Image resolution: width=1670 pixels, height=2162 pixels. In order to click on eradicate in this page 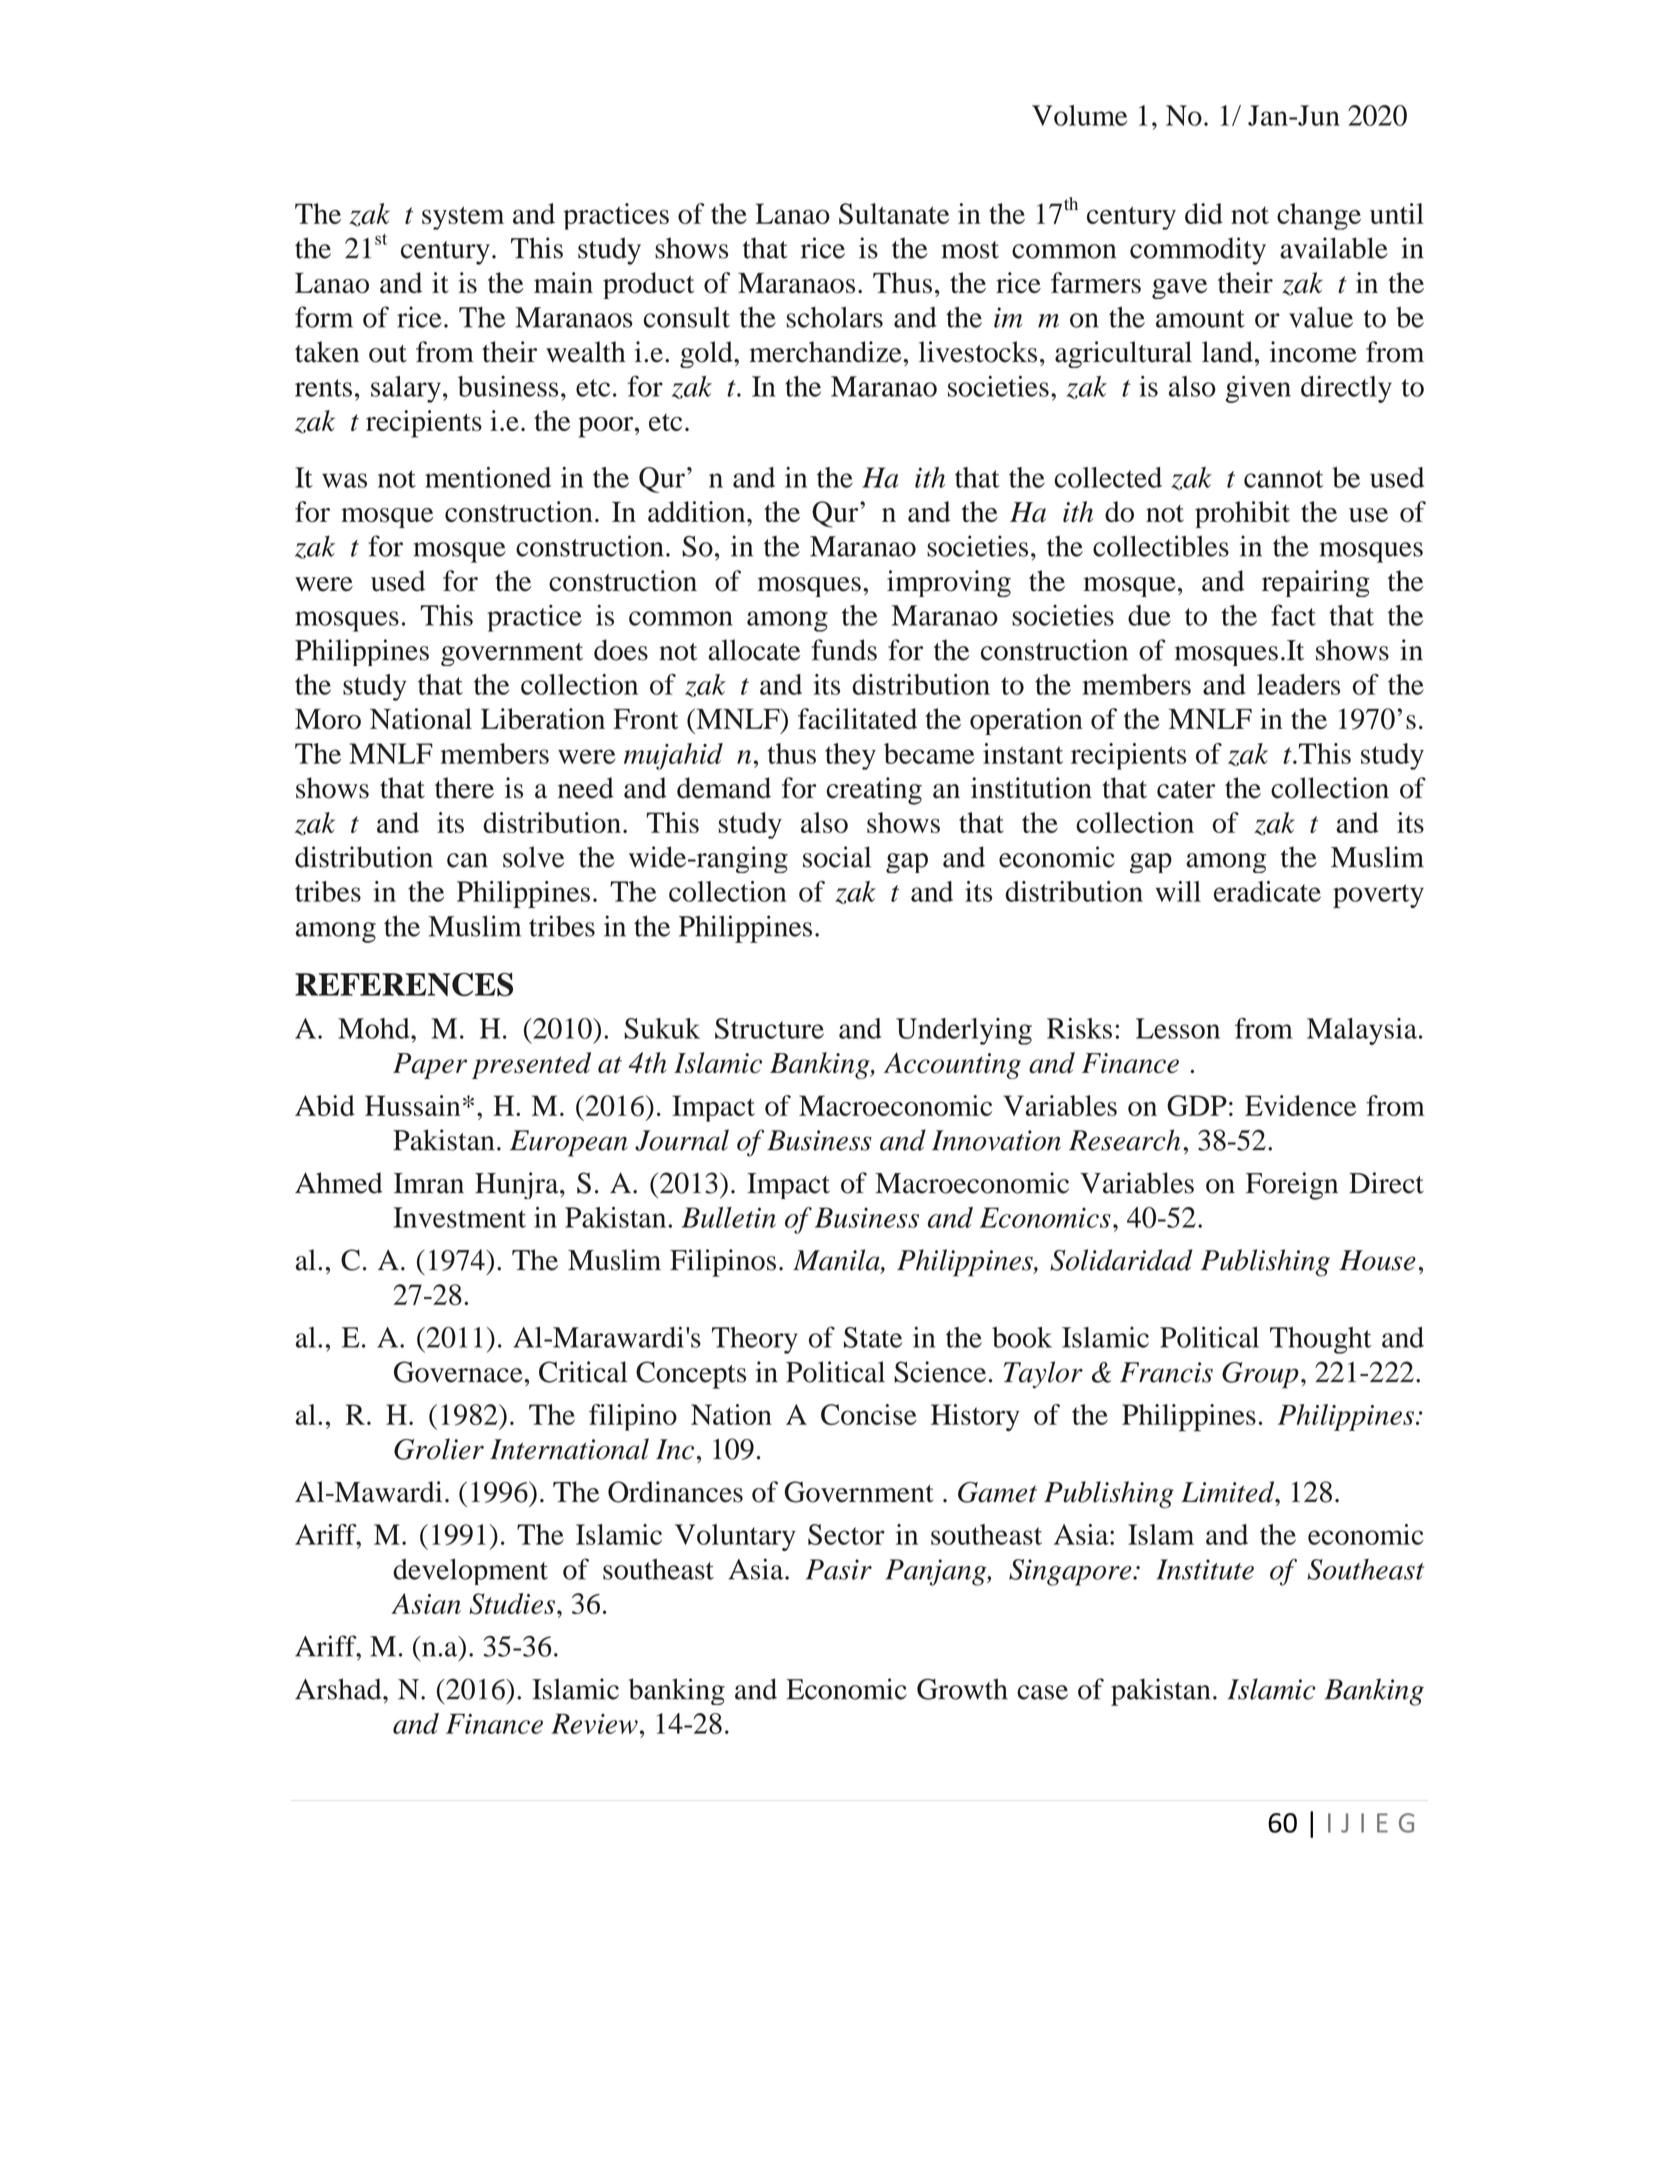, I will do `click(1267, 891)`.
